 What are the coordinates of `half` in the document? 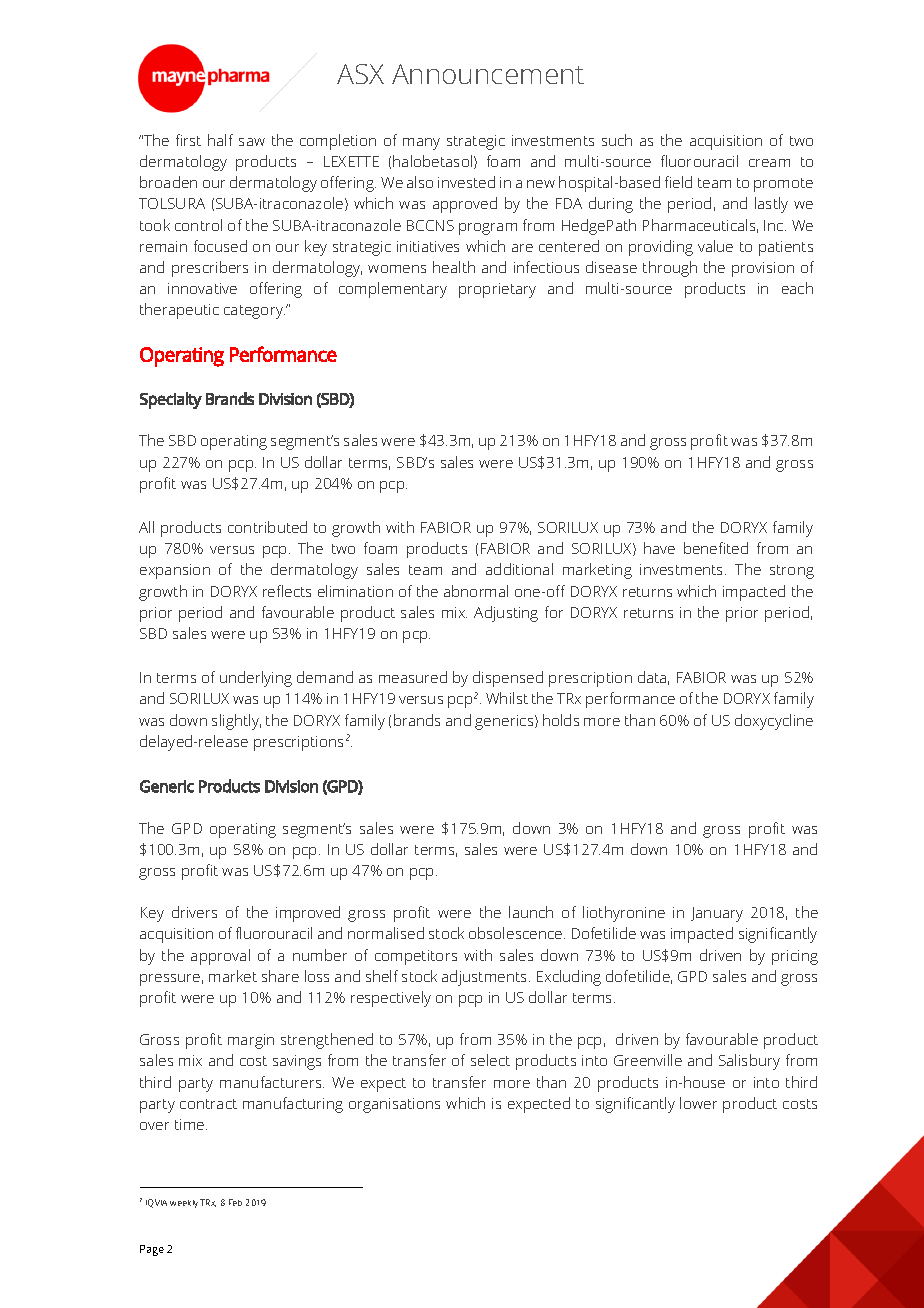 It's located at (220, 140).
